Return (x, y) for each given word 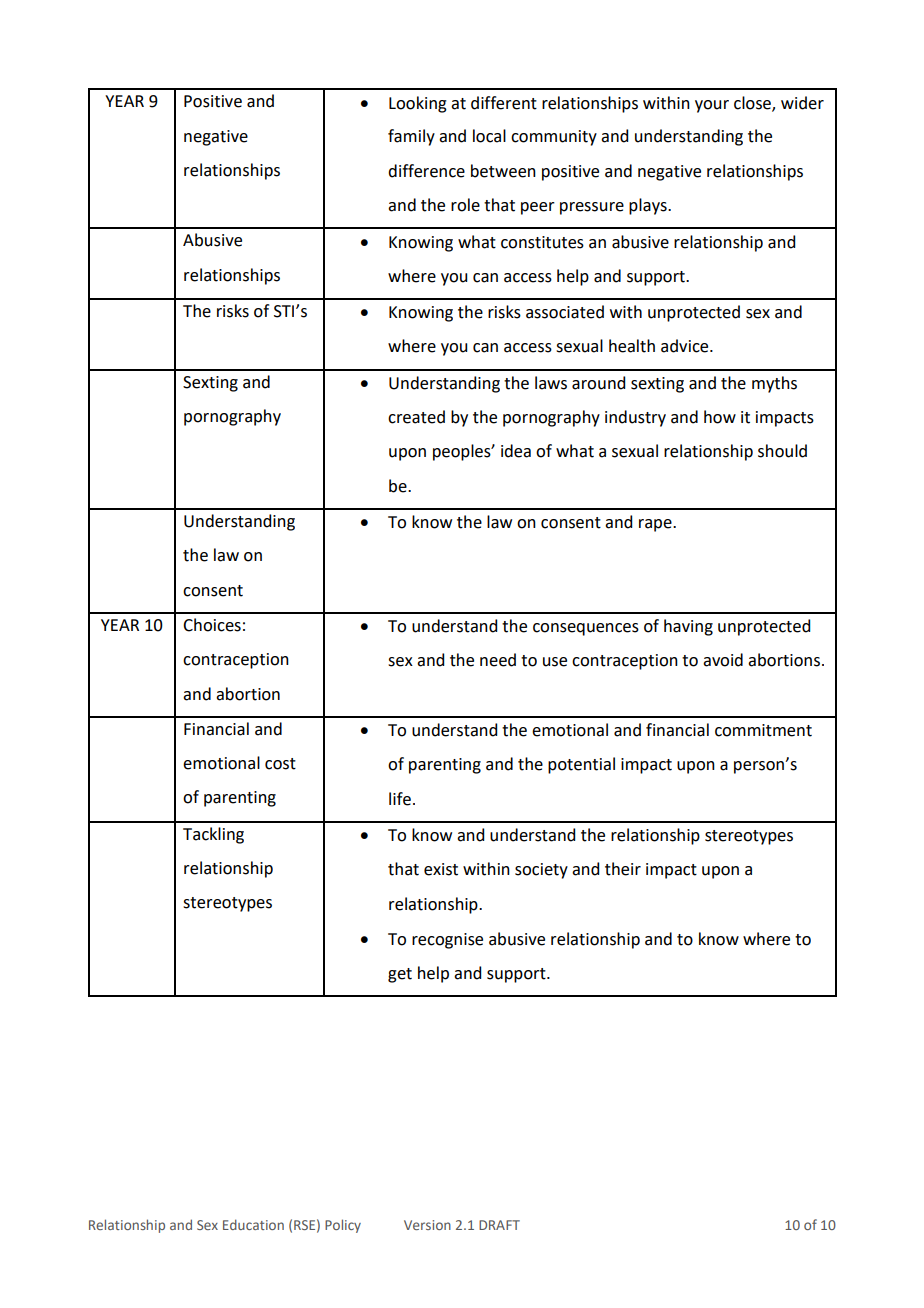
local (489, 136)
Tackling (213, 835)
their (623, 869)
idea (516, 451)
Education (253, 1224)
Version (427, 1225)
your (712, 106)
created (416, 417)
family (411, 137)
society (541, 871)
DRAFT (499, 1225)
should (782, 451)
